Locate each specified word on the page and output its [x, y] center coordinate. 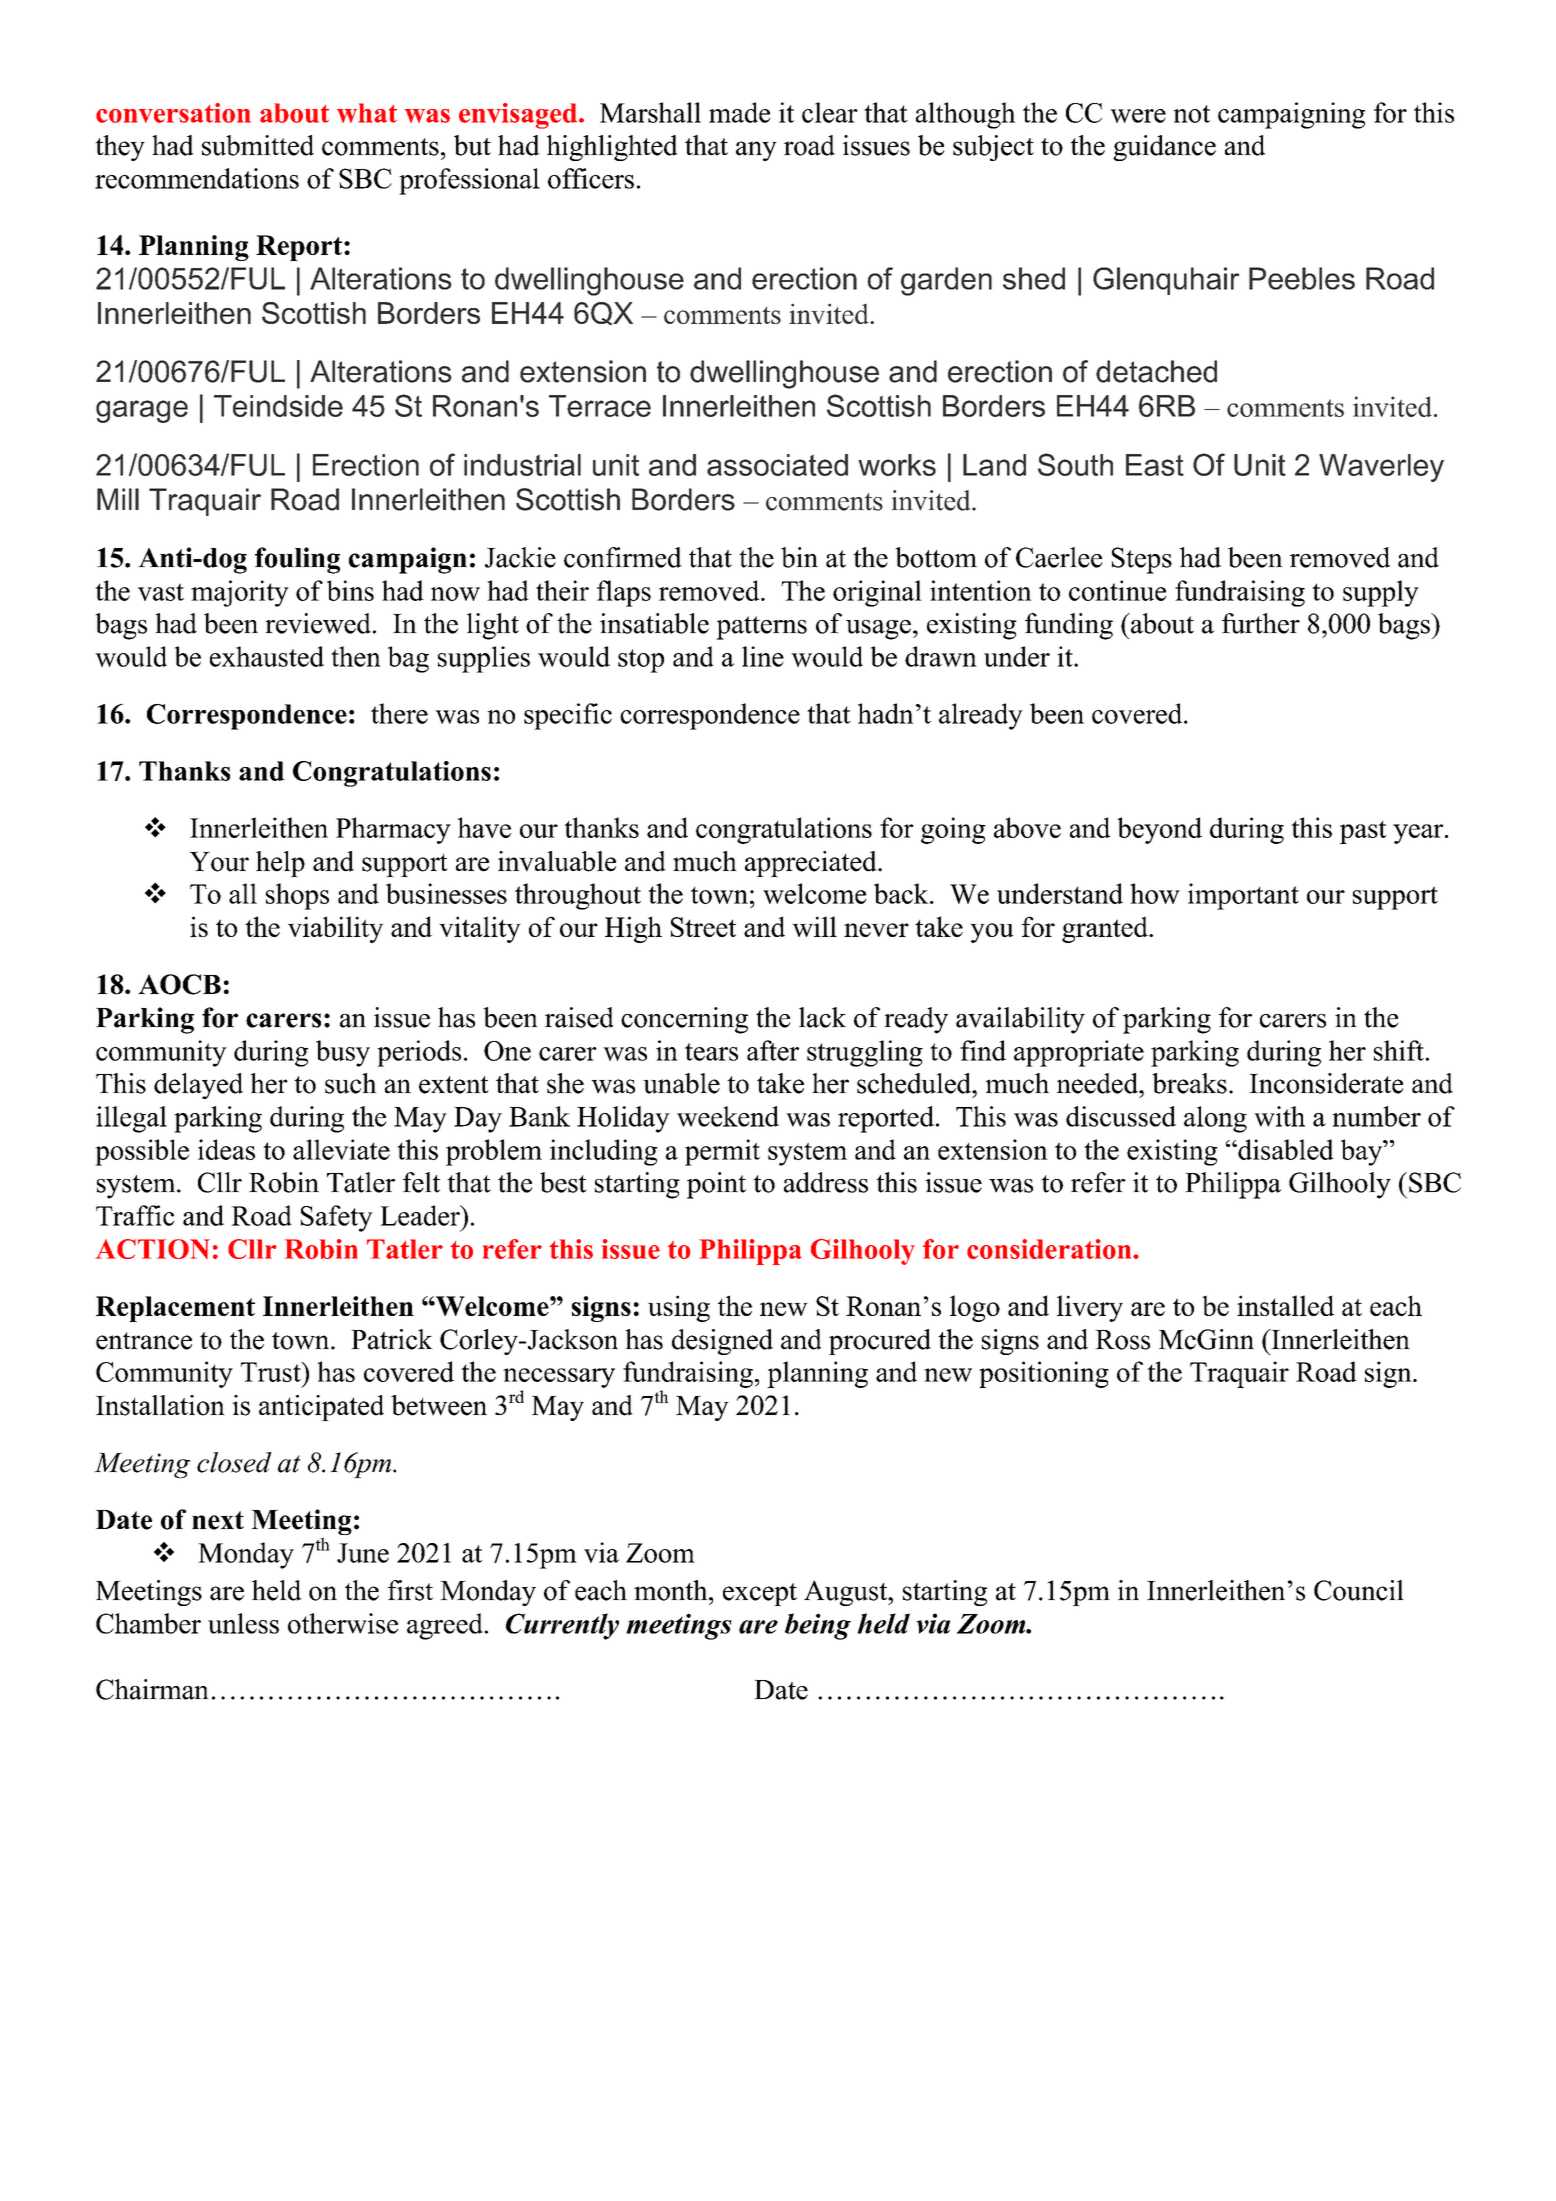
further [1261, 623]
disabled [1285, 1149]
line [763, 656]
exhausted [267, 656]
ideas [226, 1149]
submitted [258, 145]
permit [722, 1152]
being [818, 1626]
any [756, 151]
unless [243, 1623]
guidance [1164, 148]
